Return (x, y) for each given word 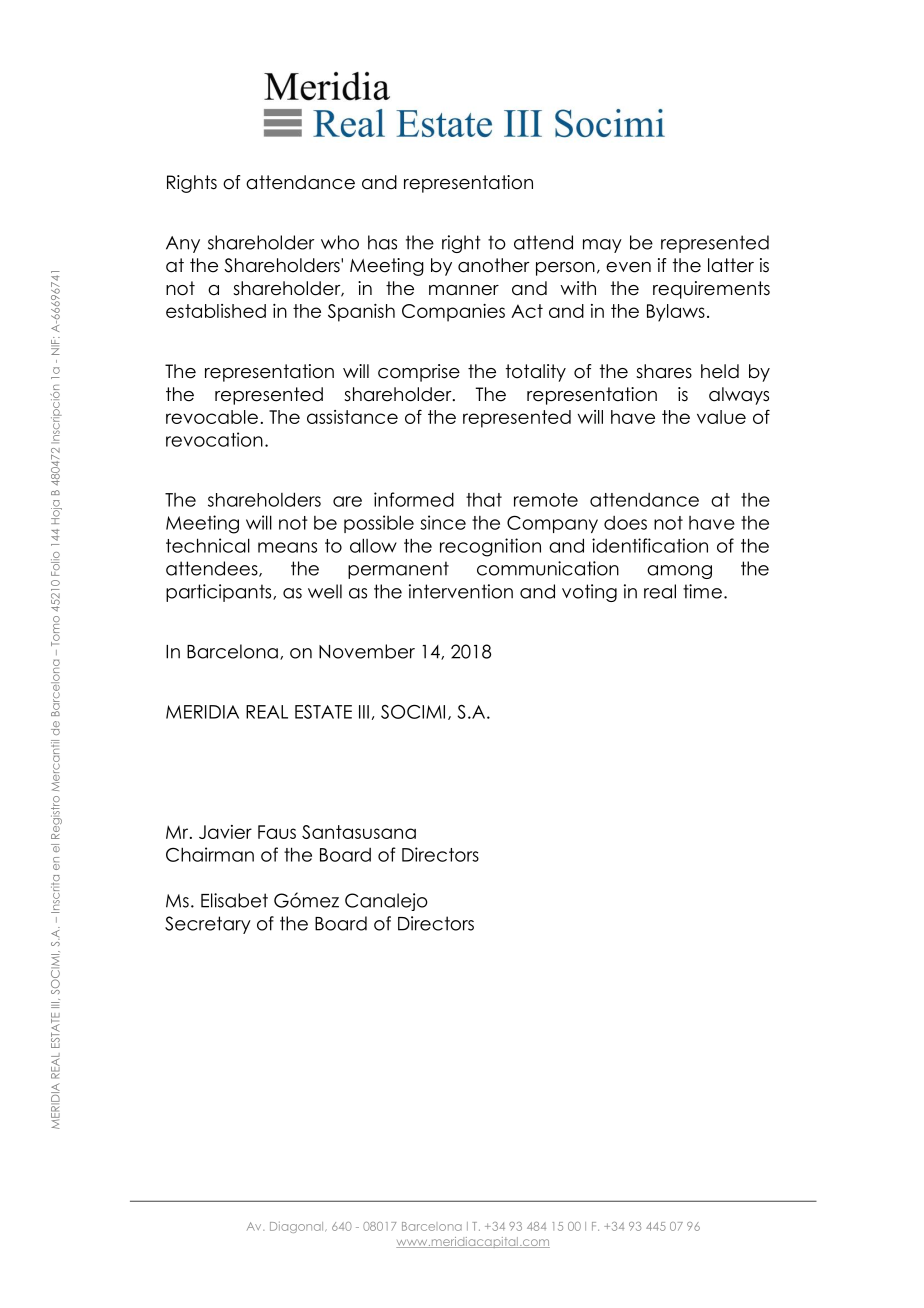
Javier (225, 832)
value (721, 417)
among (679, 572)
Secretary (208, 925)
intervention (461, 591)
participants (220, 593)
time (702, 591)
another (494, 265)
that (484, 500)
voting (589, 593)
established (216, 311)
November (367, 651)
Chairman (210, 854)
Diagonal (298, 1227)
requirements (711, 290)
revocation (214, 439)
